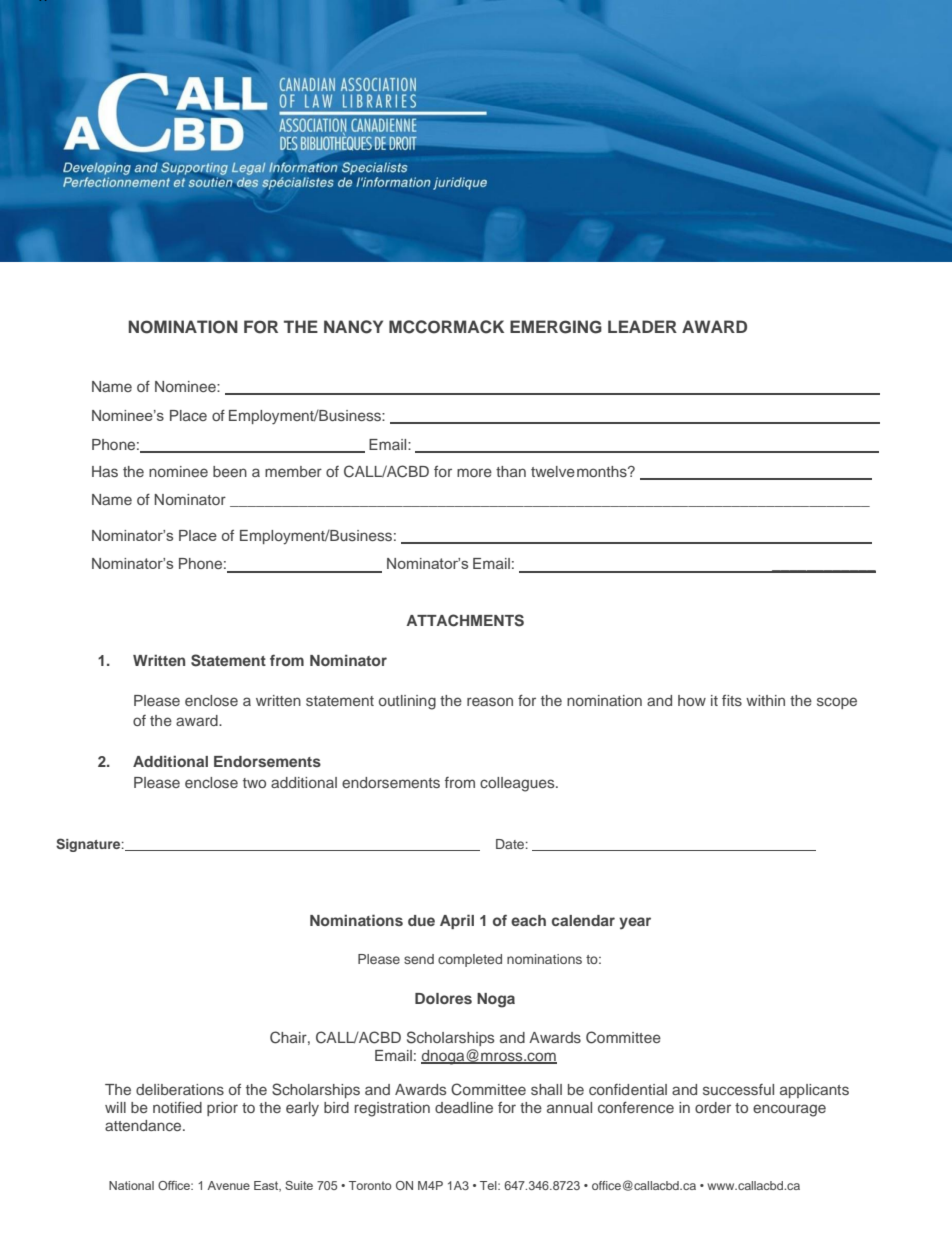 This document has height=1233, width=952. I want to click on colleagues, so click(518, 784).
